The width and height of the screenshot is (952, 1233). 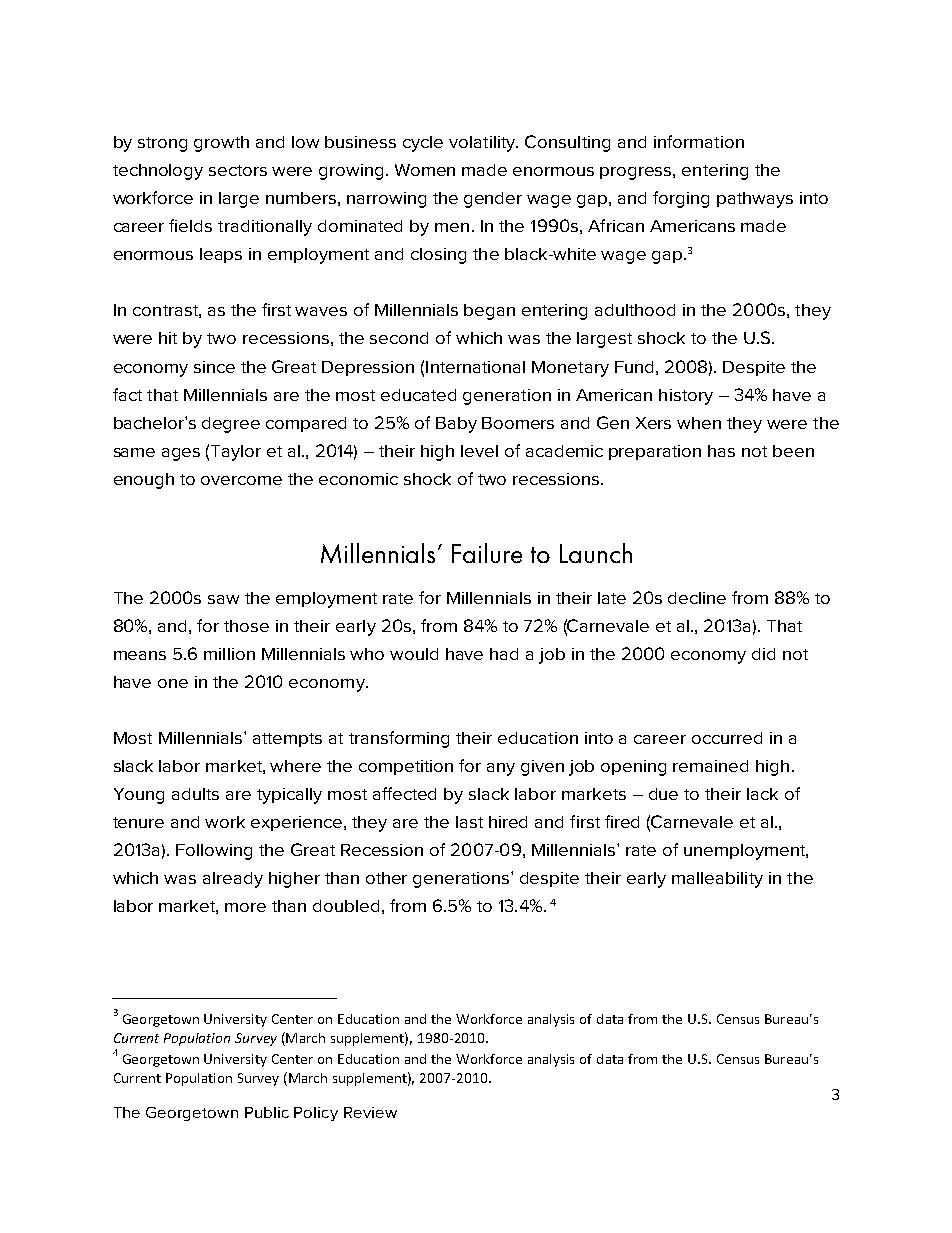 I want to click on decline, so click(x=697, y=598).
